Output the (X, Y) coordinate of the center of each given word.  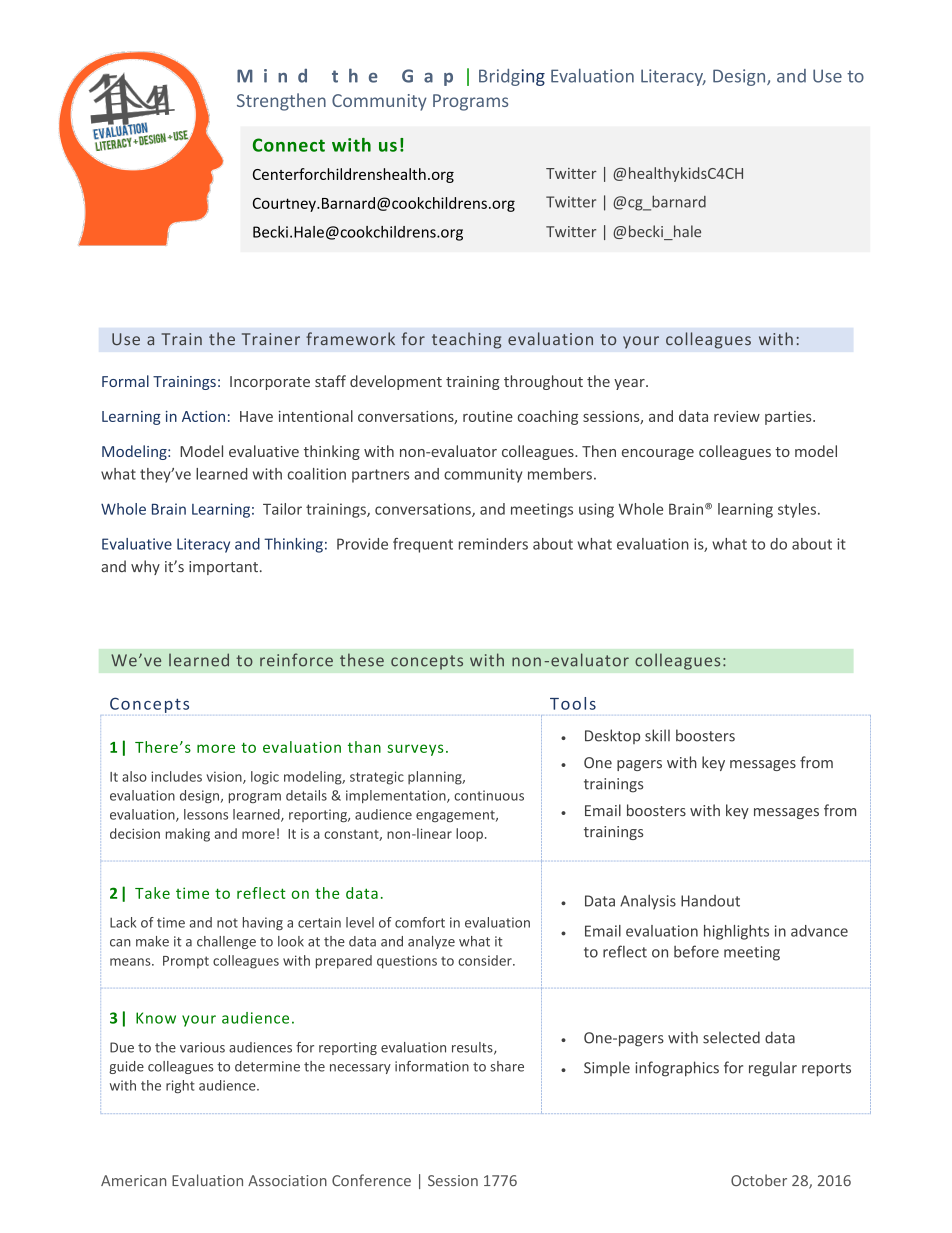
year (630, 384)
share (507, 1066)
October (759, 1180)
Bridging (512, 77)
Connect (289, 145)
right (180, 1086)
